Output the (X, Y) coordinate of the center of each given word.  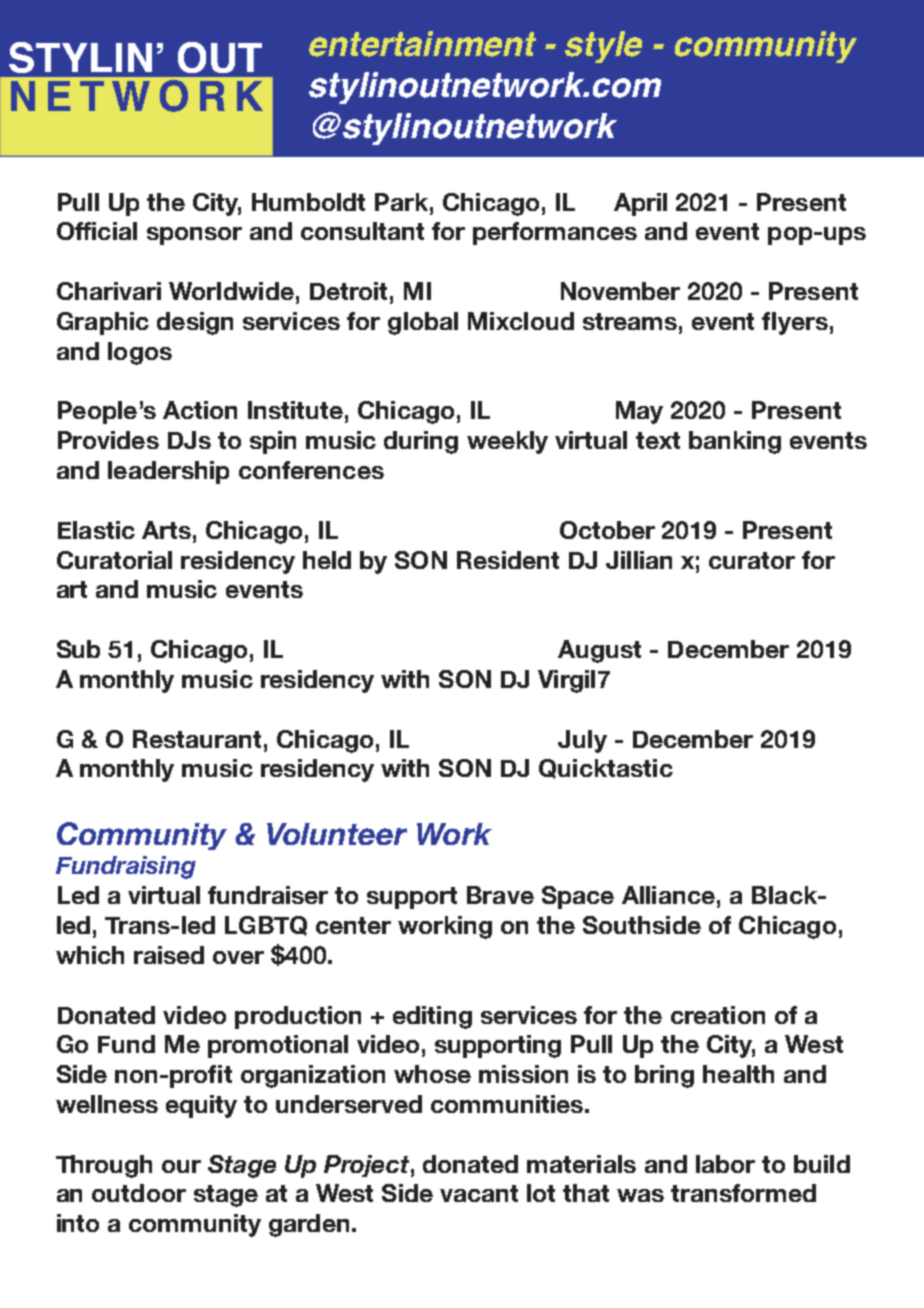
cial (117, 231)
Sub (78, 649)
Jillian (639, 560)
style (603, 47)
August (599, 651)
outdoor (139, 1193)
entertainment (422, 44)
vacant (479, 1193)
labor (725, 1164)
